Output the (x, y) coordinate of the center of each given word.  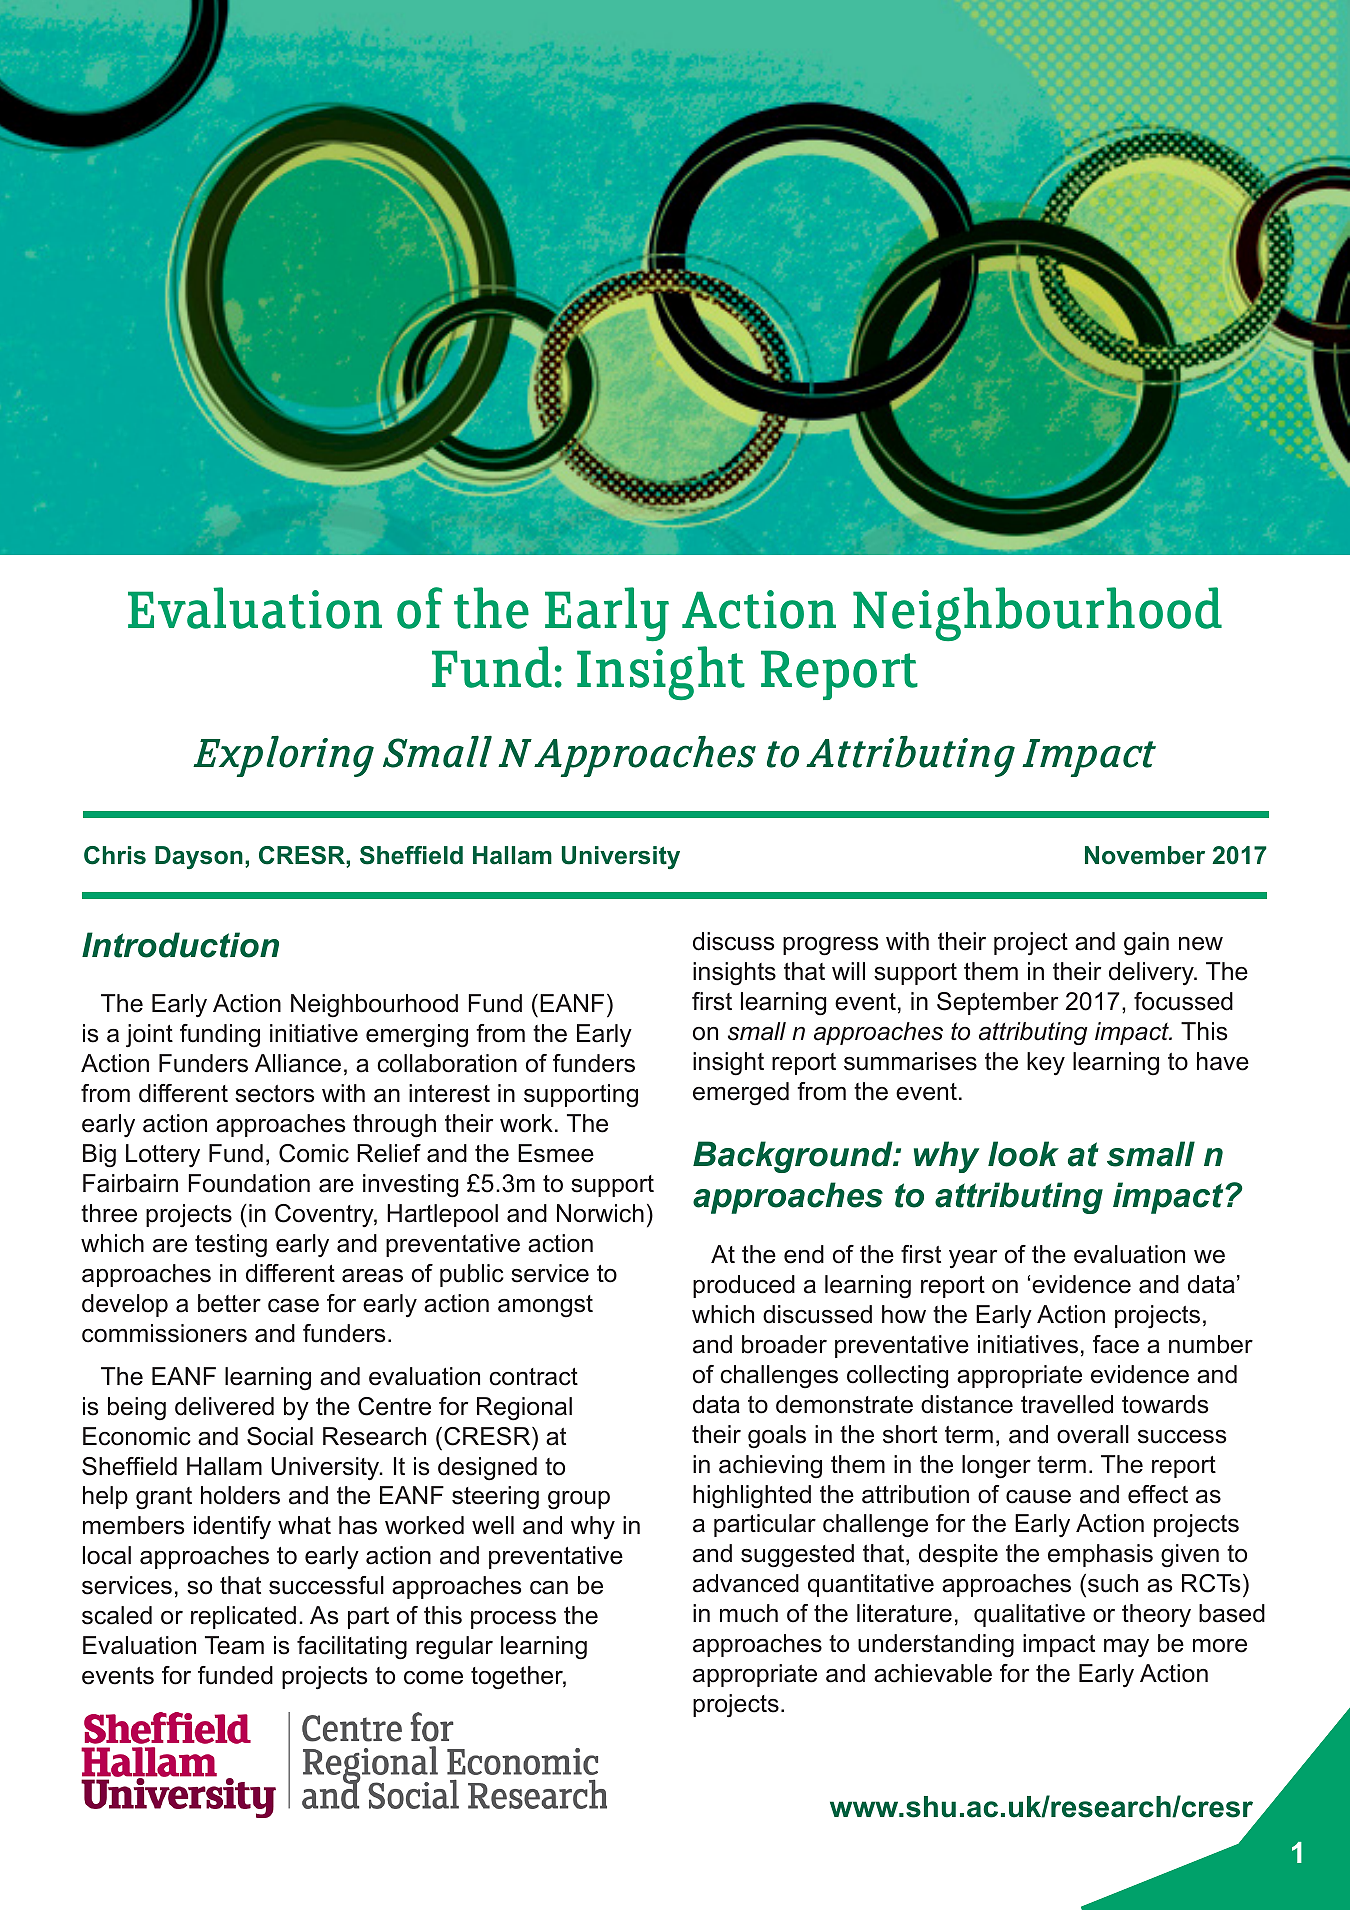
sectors (274, 1094)
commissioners (164, 1333)
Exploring (283, 756)
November (1145, 855)
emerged (741, 1093)
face (1116, 1344)
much (749, 1613)
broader (784, 1344)
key (1046, 1064)
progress (830, 946)
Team (234, 1645)
